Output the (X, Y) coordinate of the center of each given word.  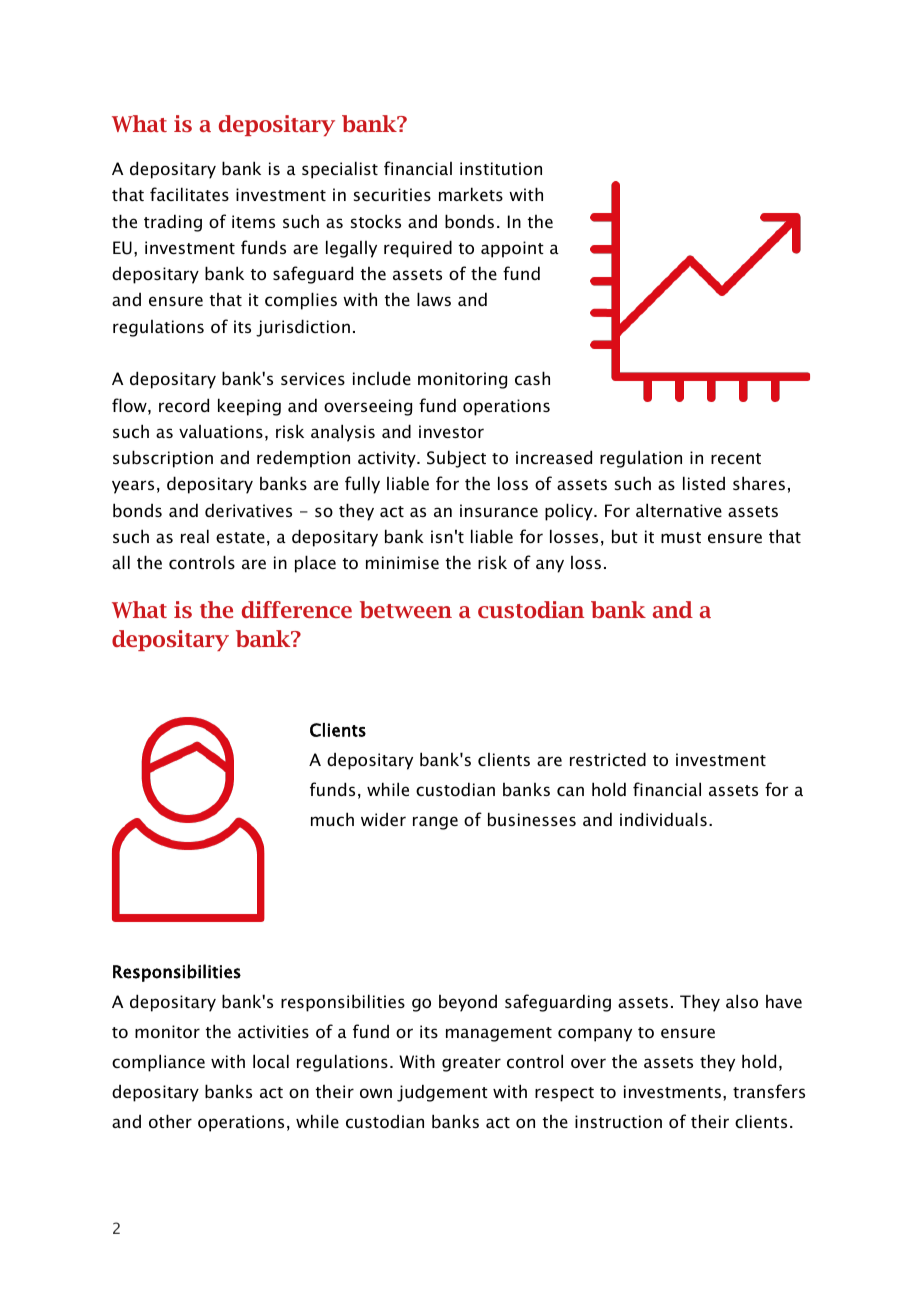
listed (704, 483)
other (170, 1121)
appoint (512, 249)
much (332, 819)
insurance (499, 510)
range (435, 823)
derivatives (248, 510)
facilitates (189, 194)
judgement (442, 1093)
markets (471, 194)
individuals (663, 819)
